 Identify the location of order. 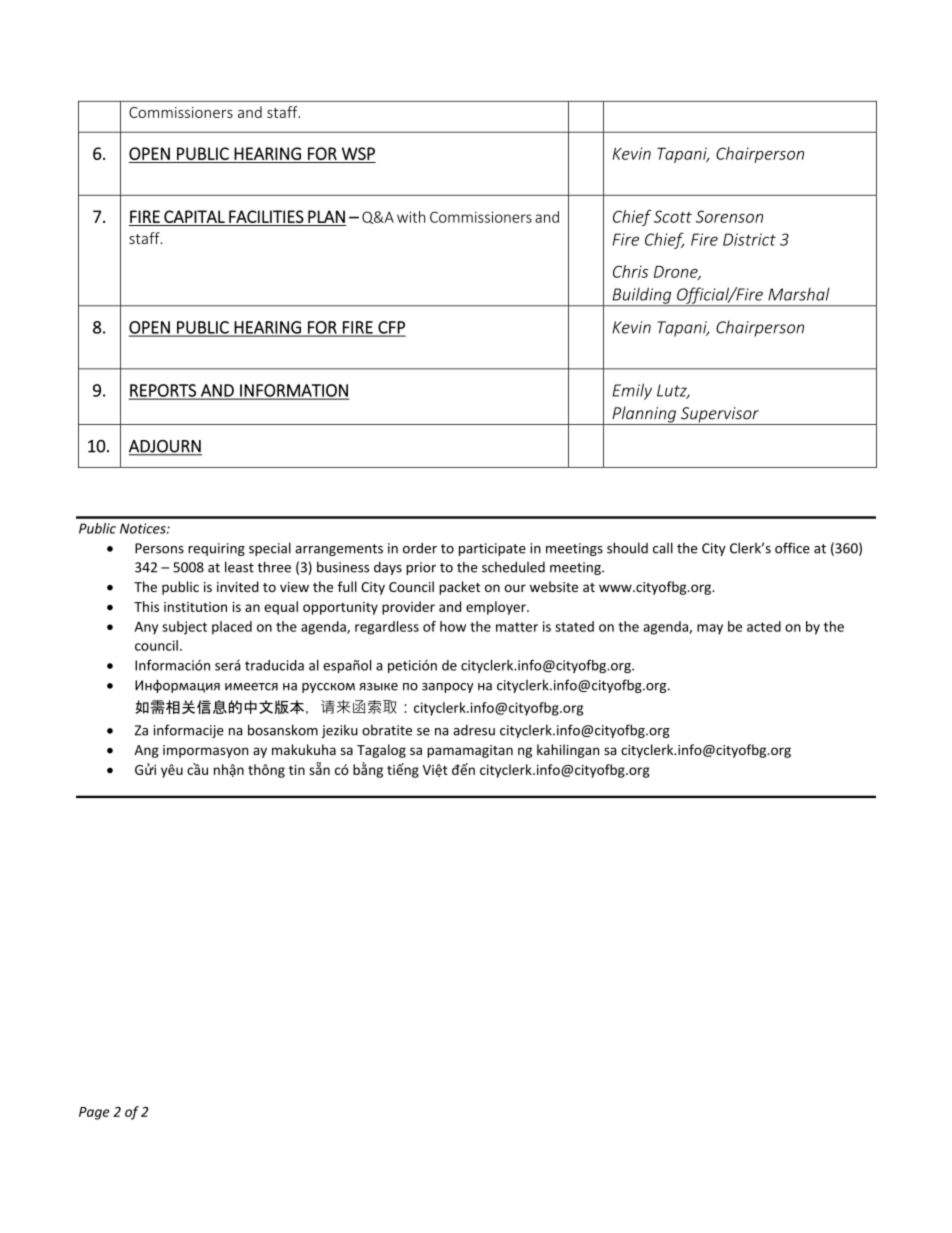
(420, 548).
